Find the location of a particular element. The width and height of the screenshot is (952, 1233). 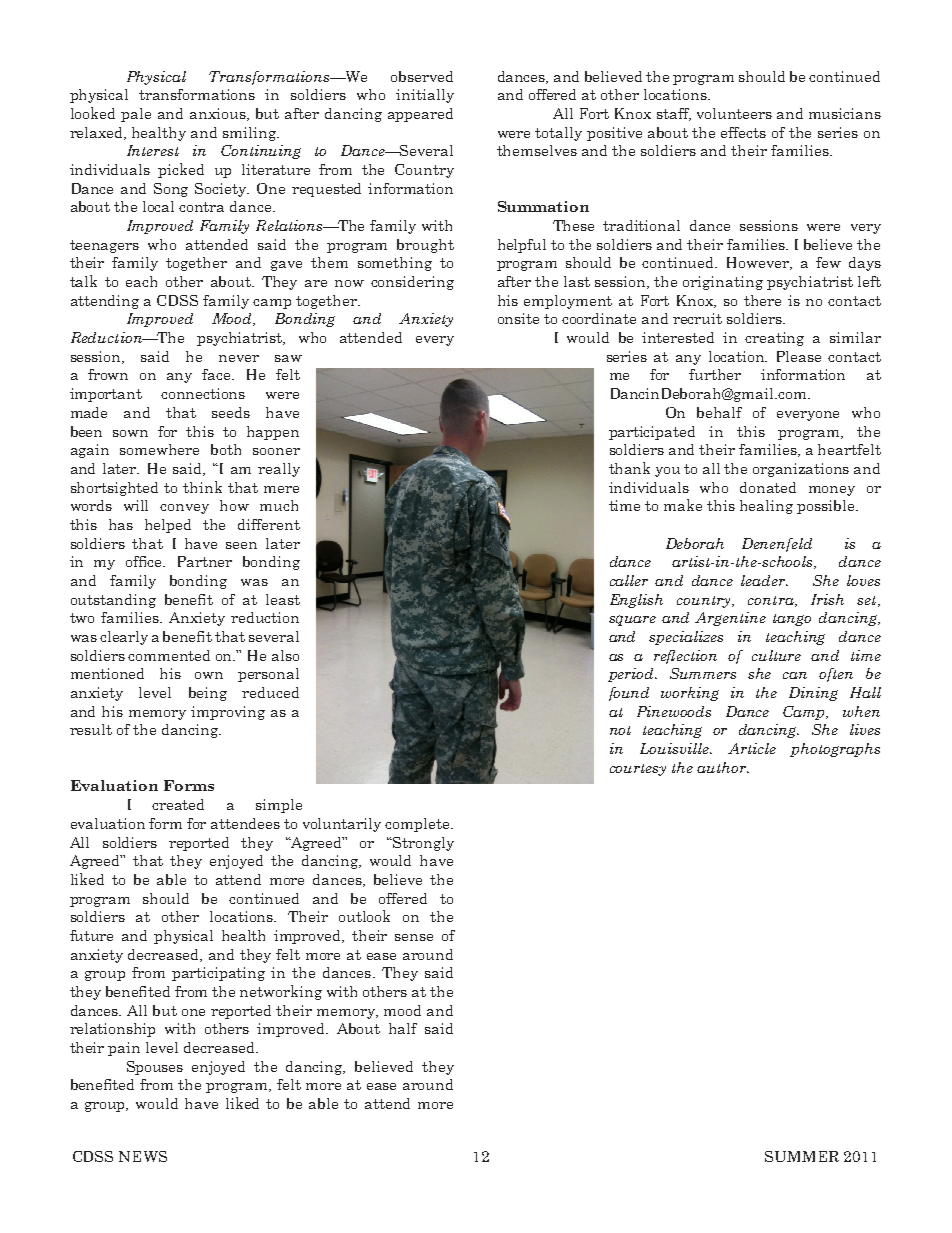

volunteers is located at coordinates (734, 113).
